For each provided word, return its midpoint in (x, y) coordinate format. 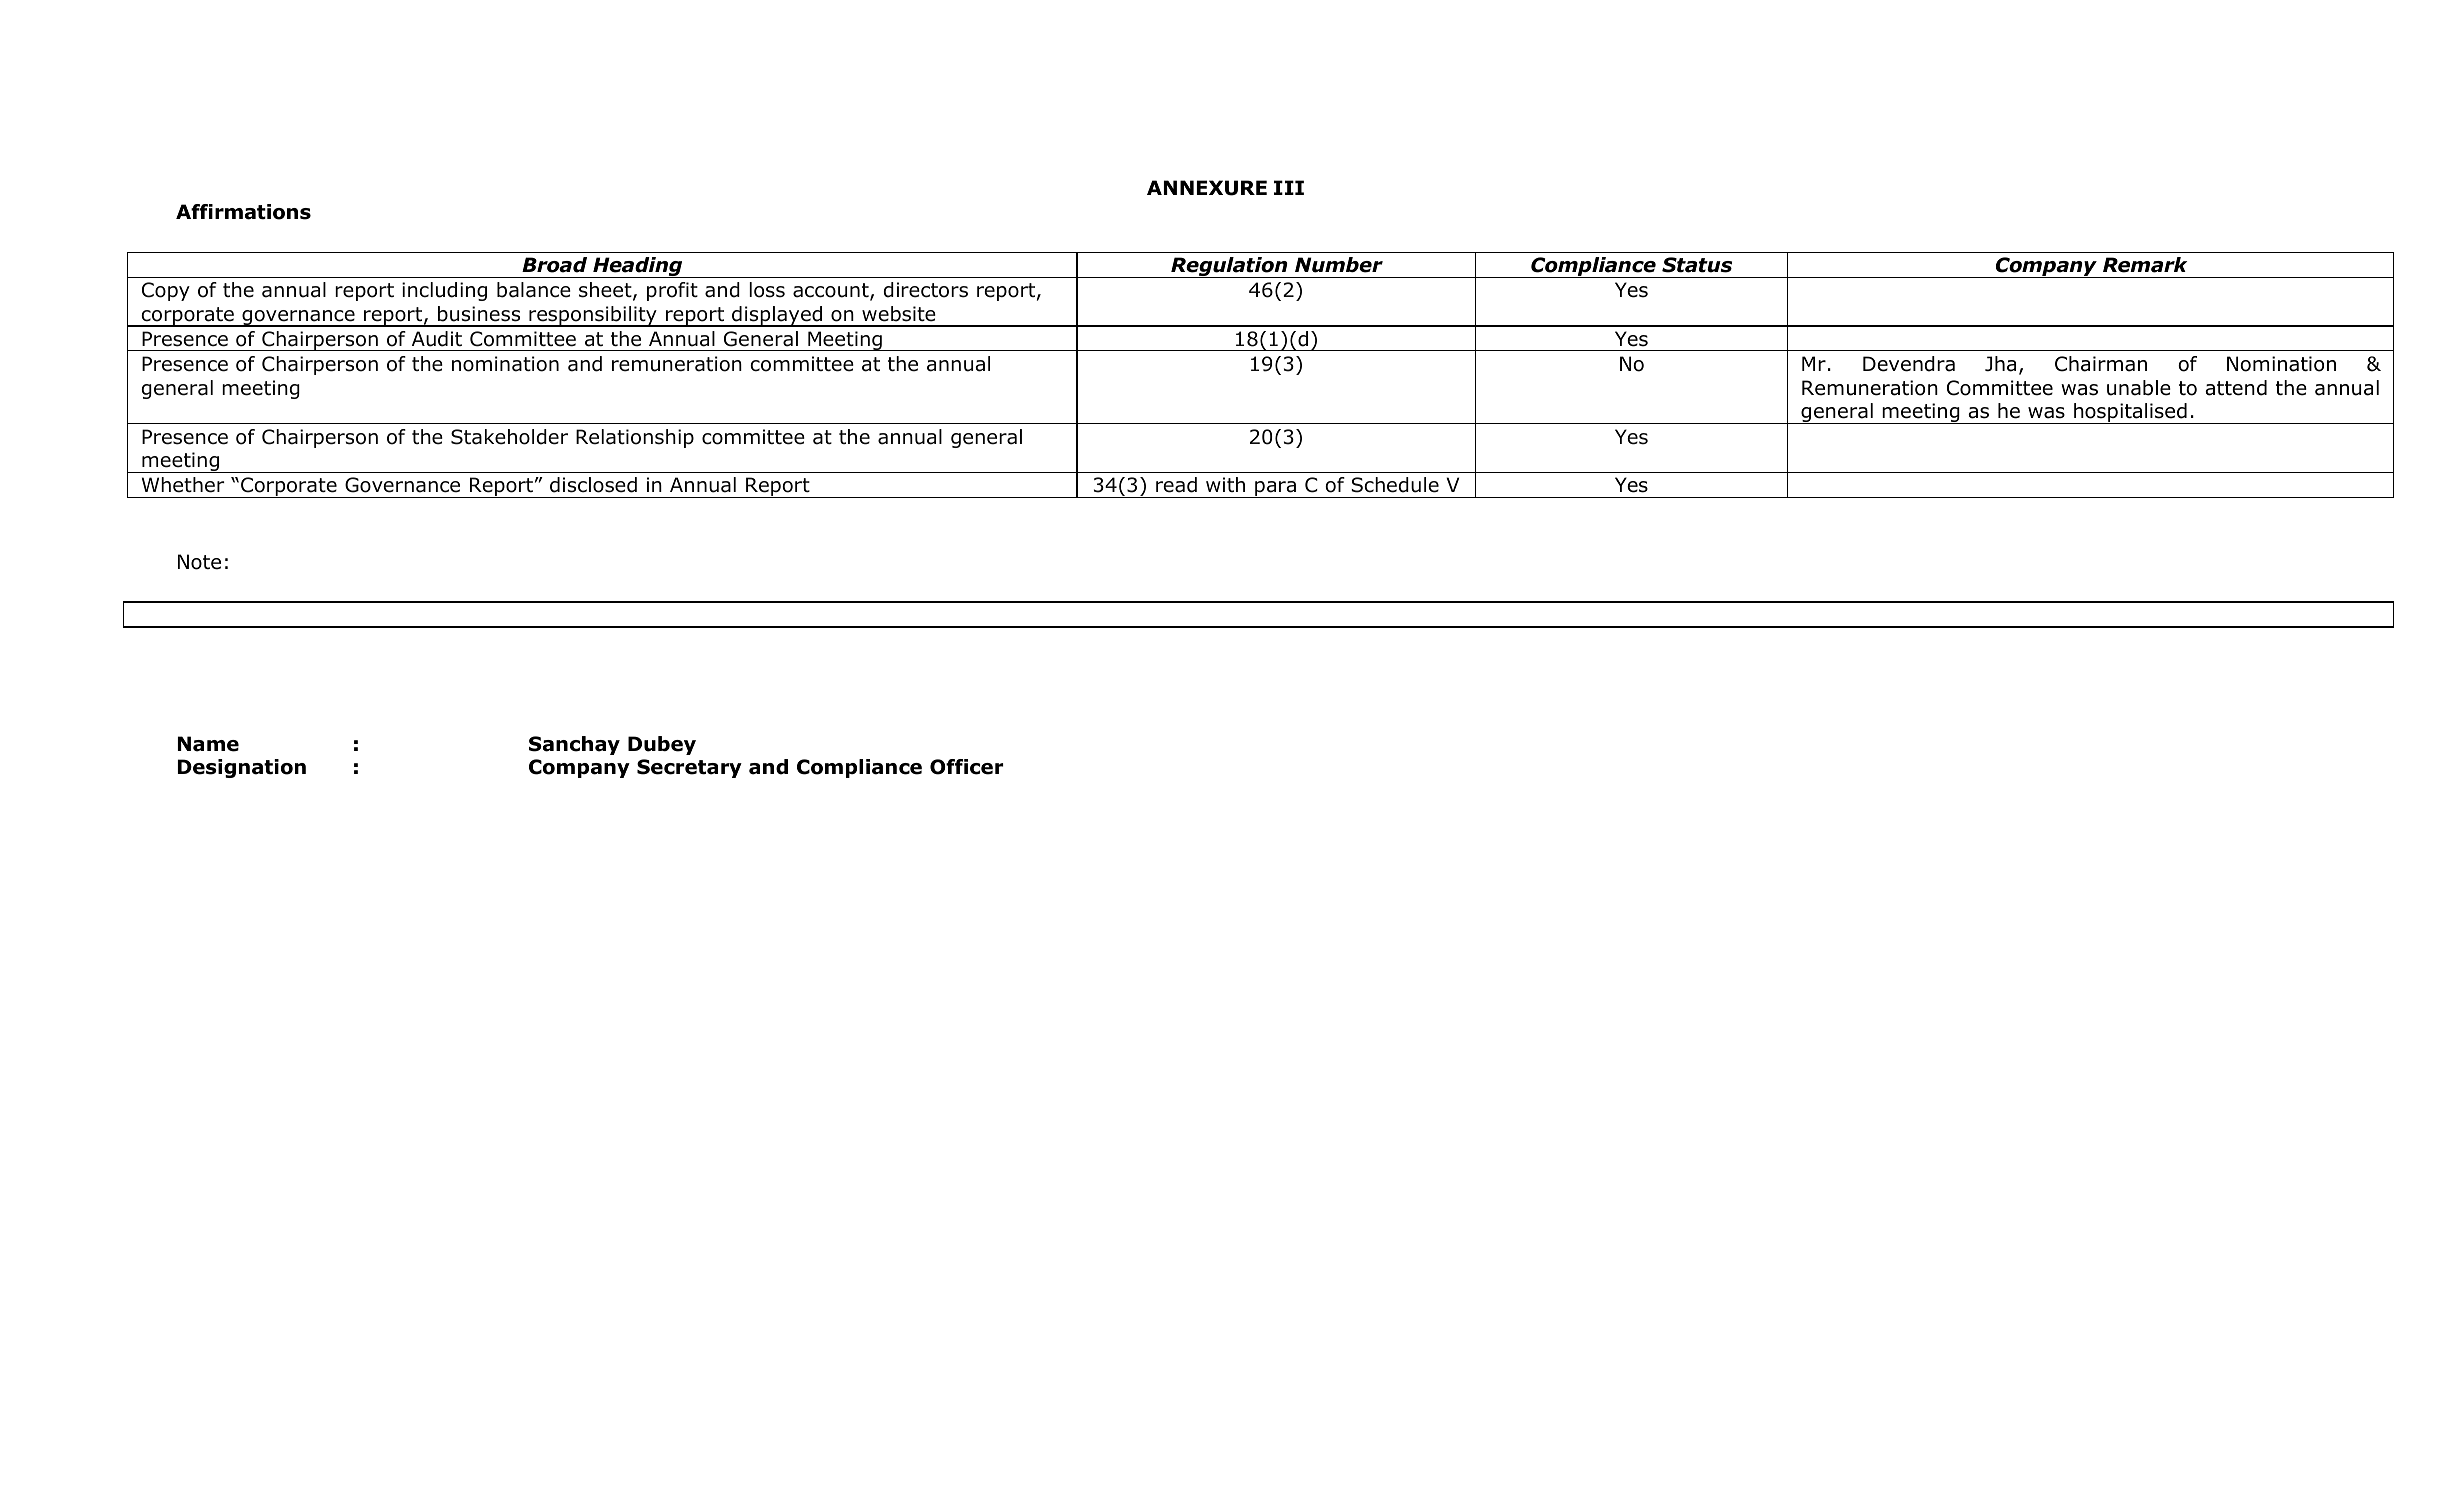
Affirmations (243, 212)
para (1276, 489)
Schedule (1395, 485)
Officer (966, 767)
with (1225, 484)
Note (199, 562)
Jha (2000, 364)
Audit (437, 339)
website (899, 314)
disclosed (593, 485)
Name (208, 744)
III (1289, 187)
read (1176, 485)
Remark (2145, 265)
